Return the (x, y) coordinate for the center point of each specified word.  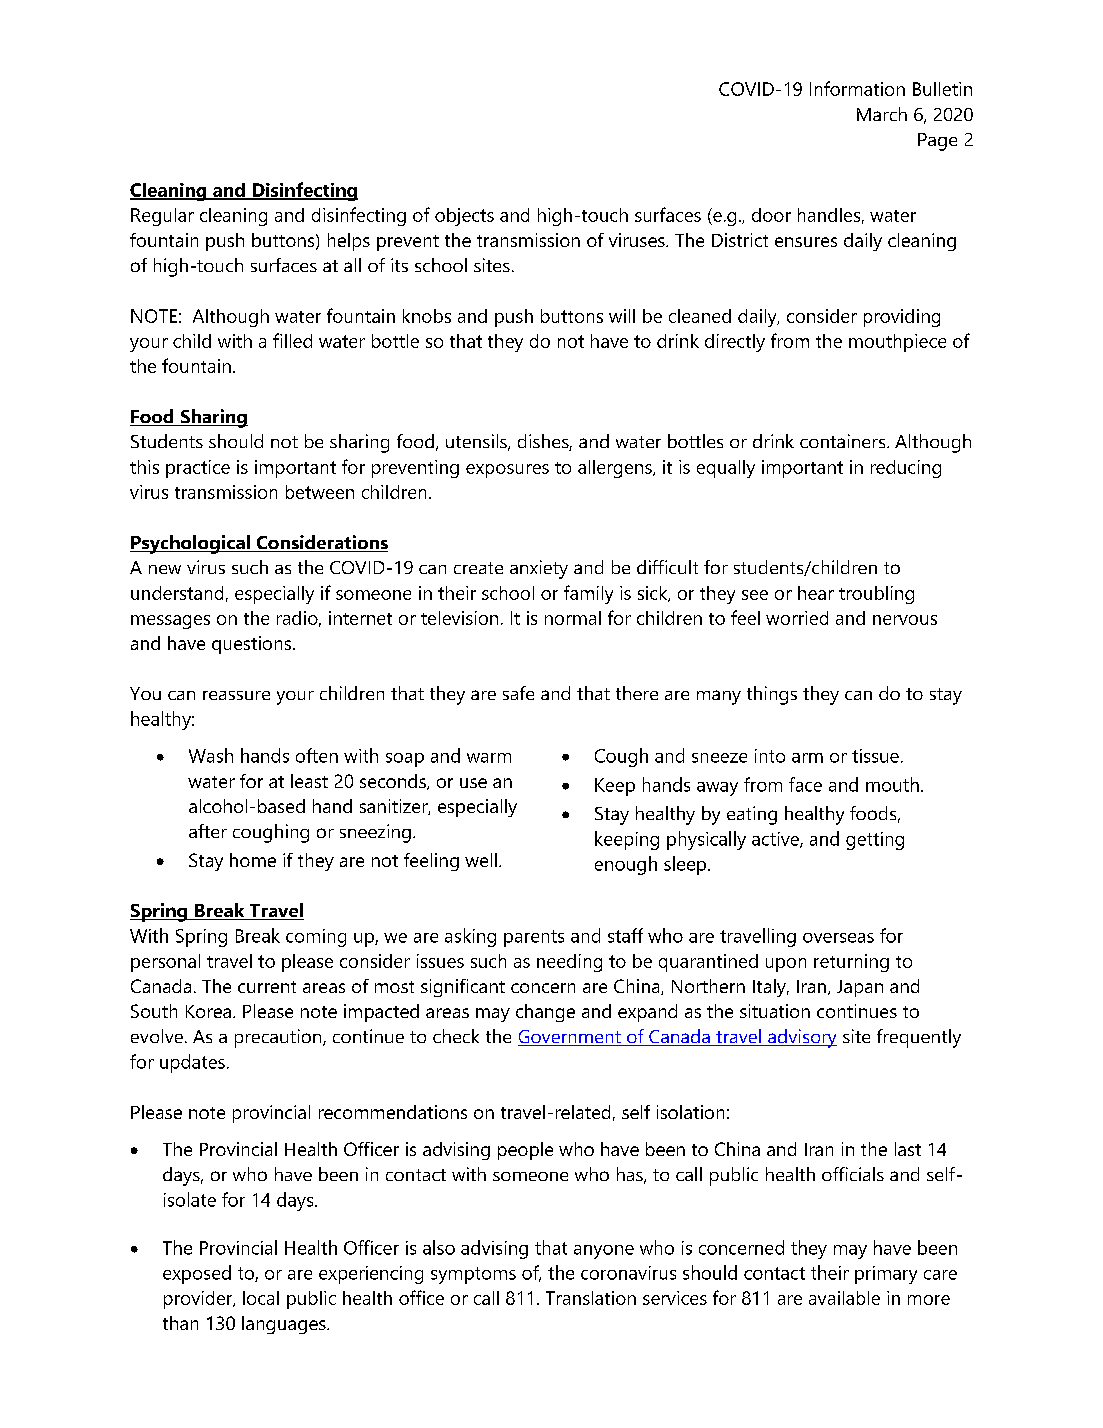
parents (534, 938)
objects (464, 217)
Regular (162, 217)
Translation (591, 1298)
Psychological (191, 544)
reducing (906, 469)
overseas (838, 938)
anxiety (539, 569)
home (253, 860)
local (261, 1298)
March (882, 114)
